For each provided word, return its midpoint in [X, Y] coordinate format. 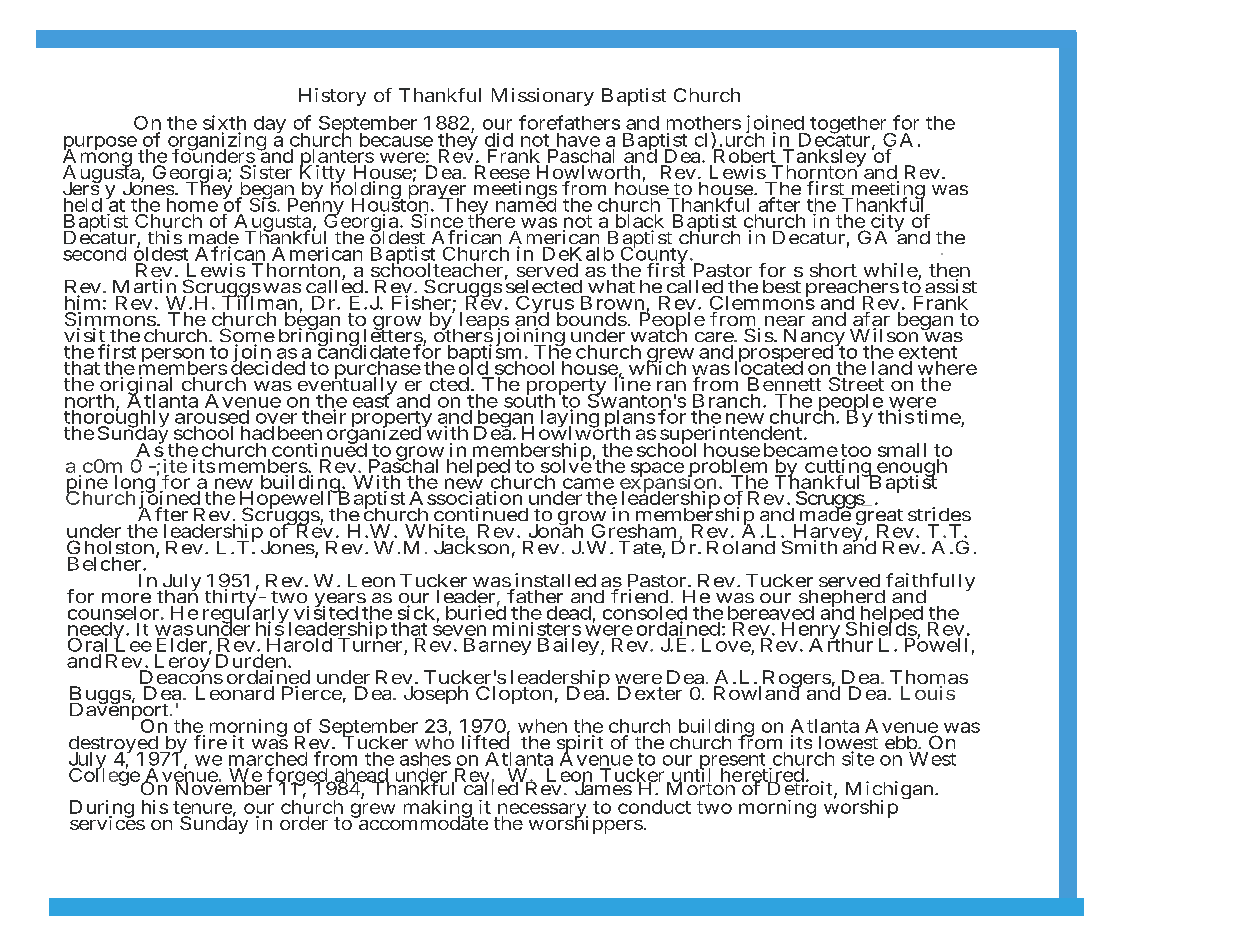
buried [476, 612]
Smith [809, 547]
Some [247, 336]
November [223, 787]
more [126, 598]
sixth [224, 122]
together [848, 126]
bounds [592, 319]
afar [871, 320]
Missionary [543, 97]
